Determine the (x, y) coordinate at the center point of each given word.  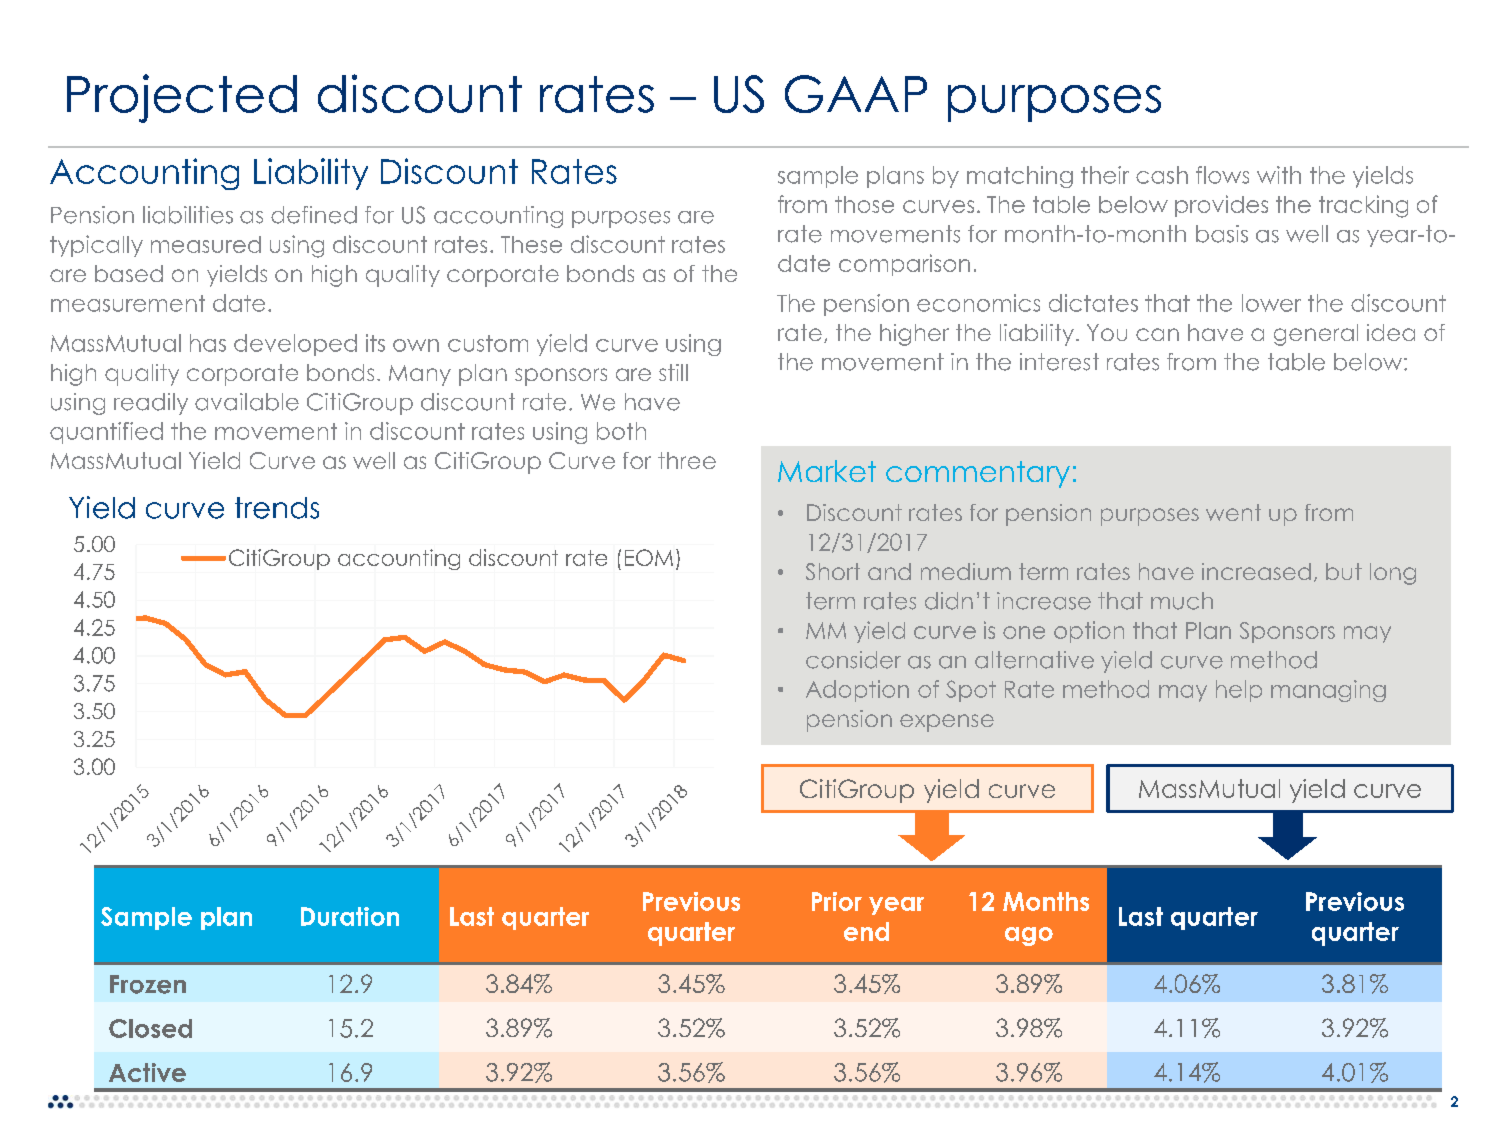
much (1182, 601)
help (1239, 691)
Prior (837, 901)
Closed (150, 1028)
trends (277, 508)
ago (1029, 936)
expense (947, 723)
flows (1222, 175)
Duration (350, 916)
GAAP (856, 94)
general (1316, 335)
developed (295, 345)
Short (833, 571)
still (673, 372)
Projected (182, 98)
